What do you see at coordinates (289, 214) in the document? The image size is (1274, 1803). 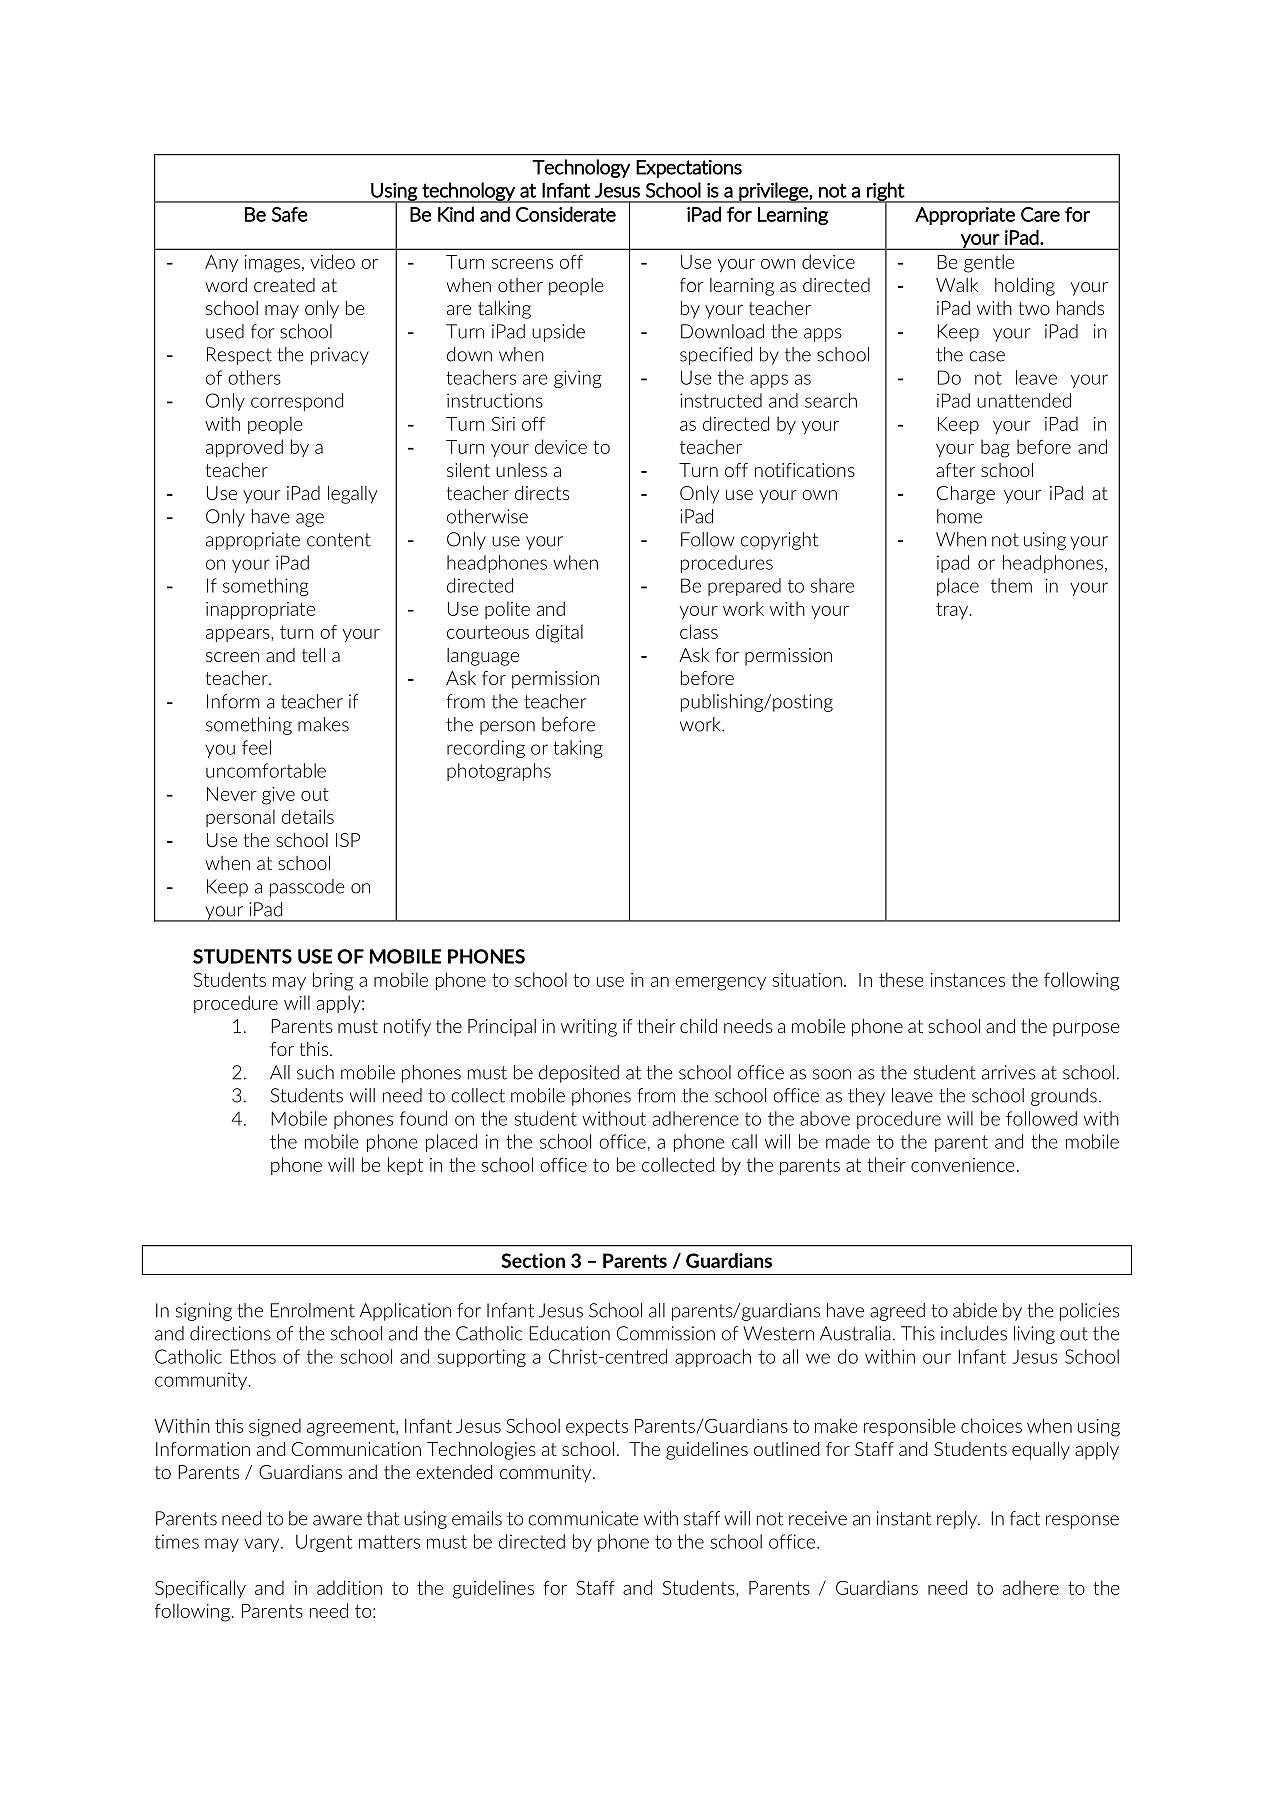 I see `Safe` at bounding box center [289, 214].
